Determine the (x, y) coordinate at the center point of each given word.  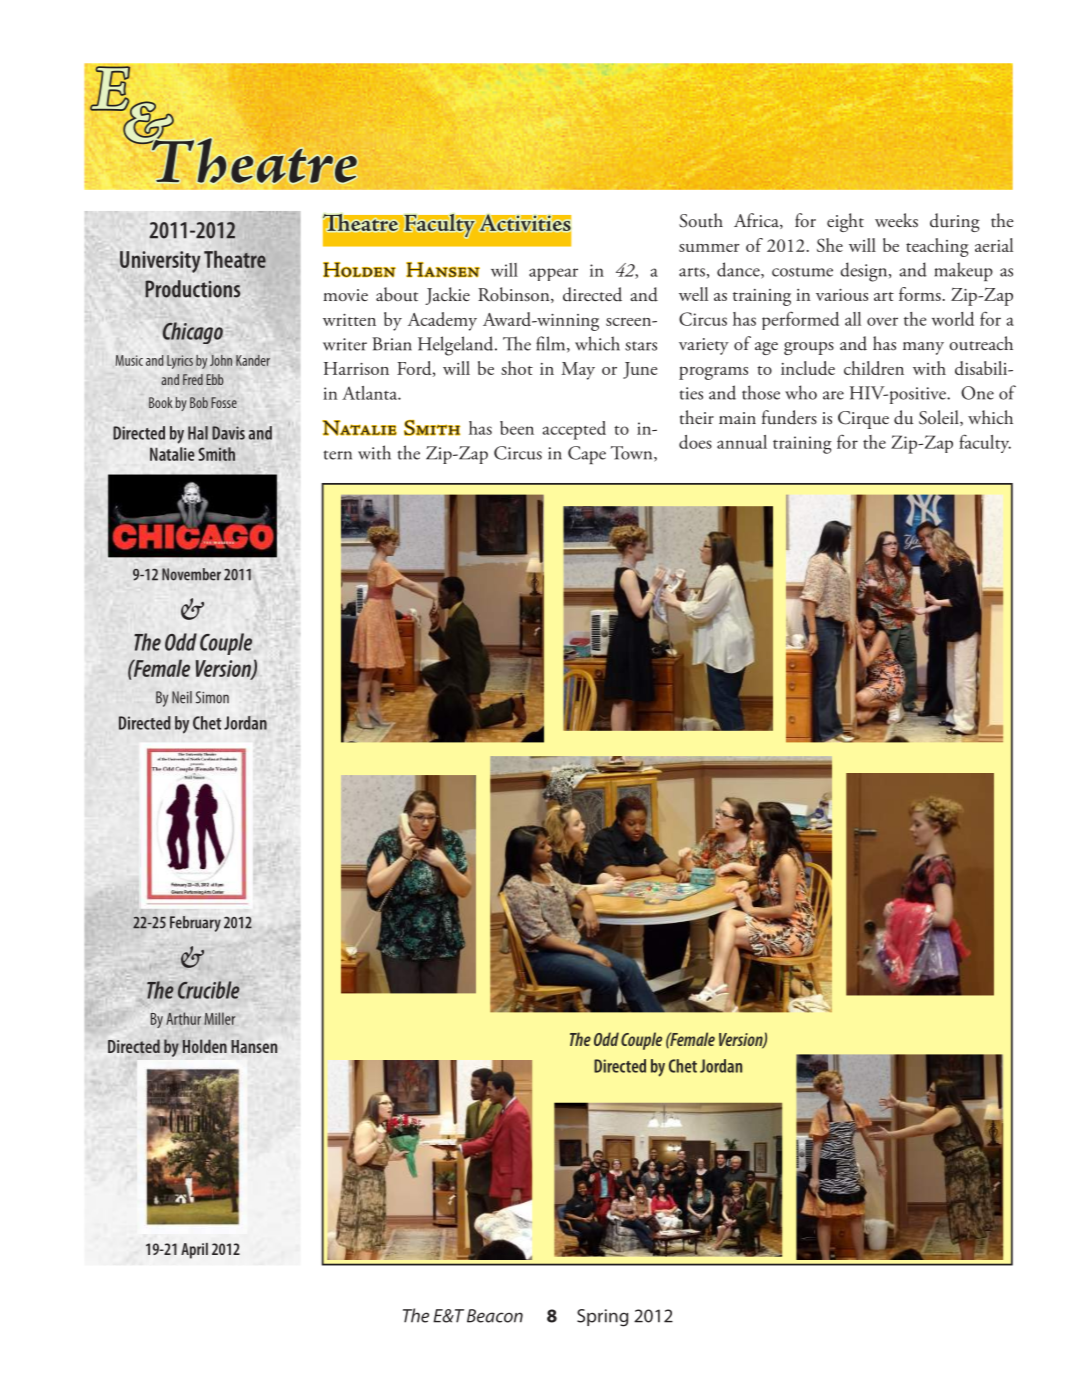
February (195, 924)
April (194, 1251)
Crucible (209, 990)
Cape (587, 455)
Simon (212, 697)
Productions (192, 289)
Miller (219, 1018)
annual (742, 442)
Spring (602, 1318)
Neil (182, 697)
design (865, 272)
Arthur (183, 1018)
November (191, 574)
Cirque (863, 420)
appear (553, 274)
